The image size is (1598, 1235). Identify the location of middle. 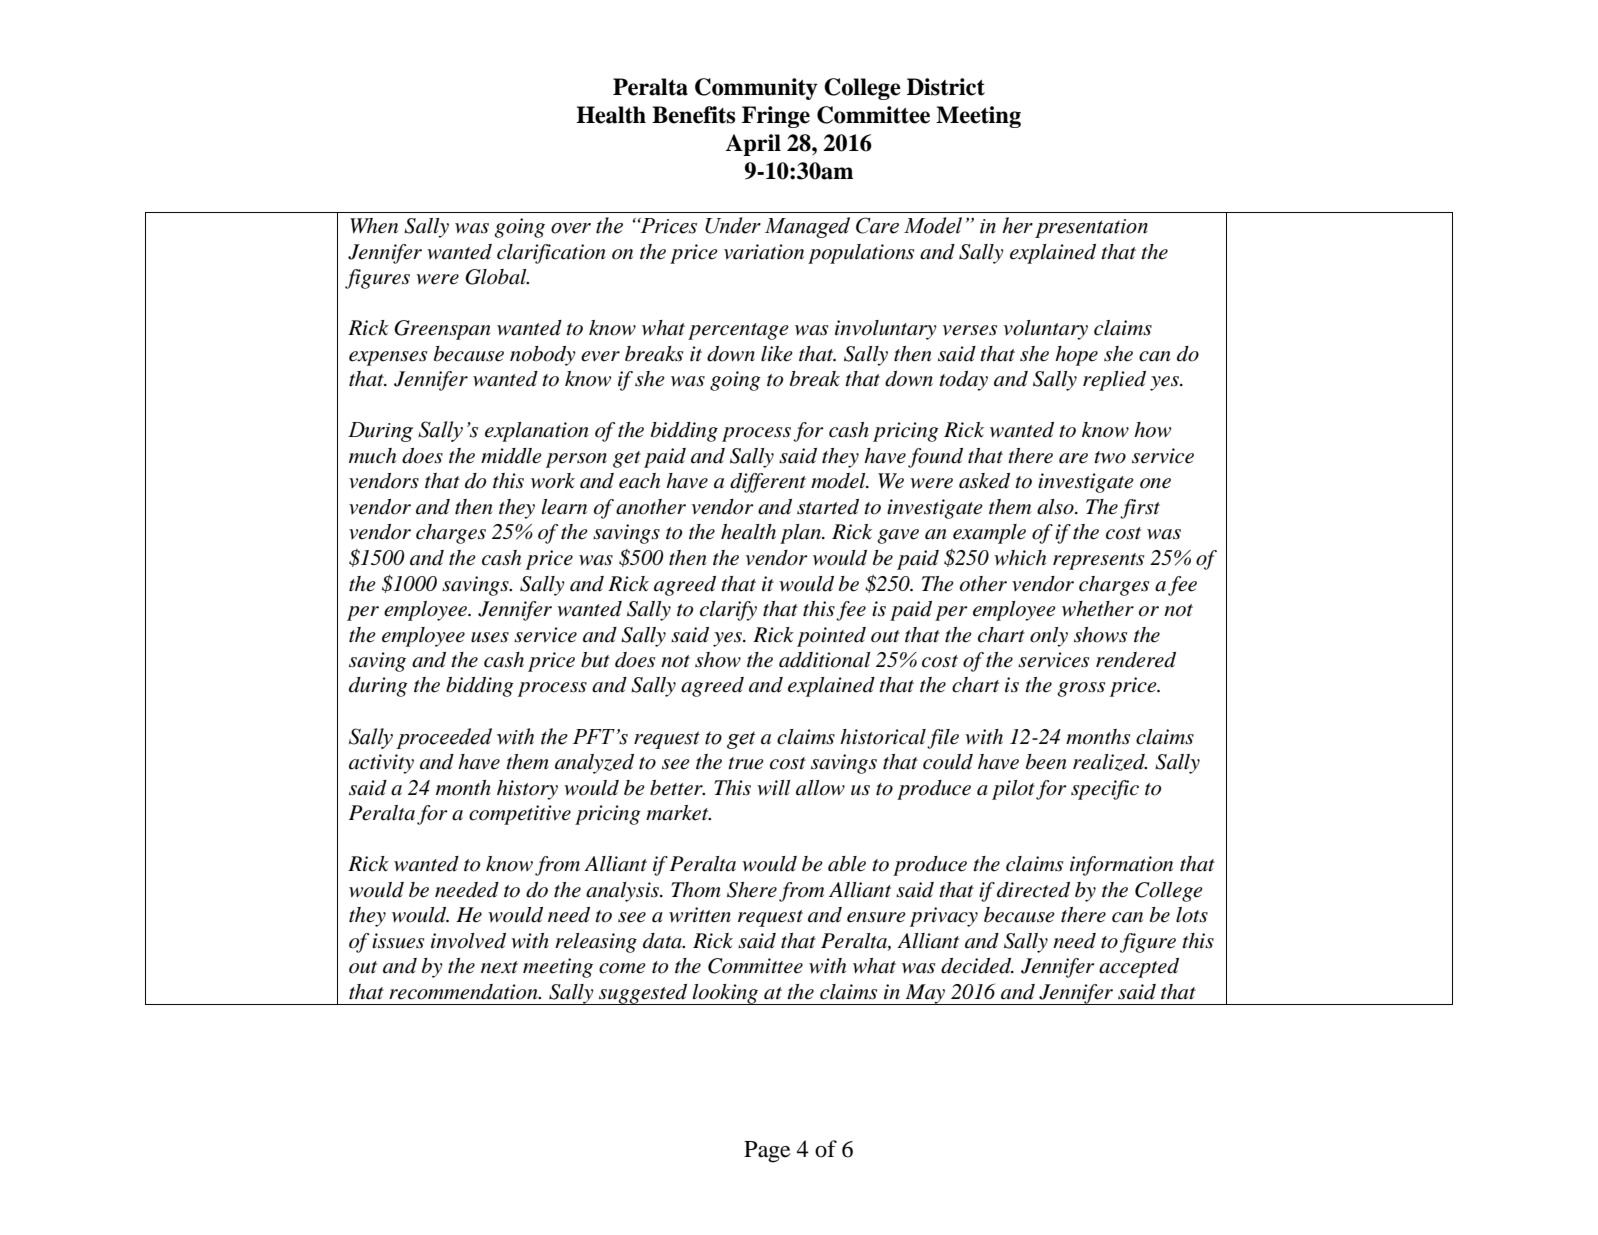
(511, 456).
